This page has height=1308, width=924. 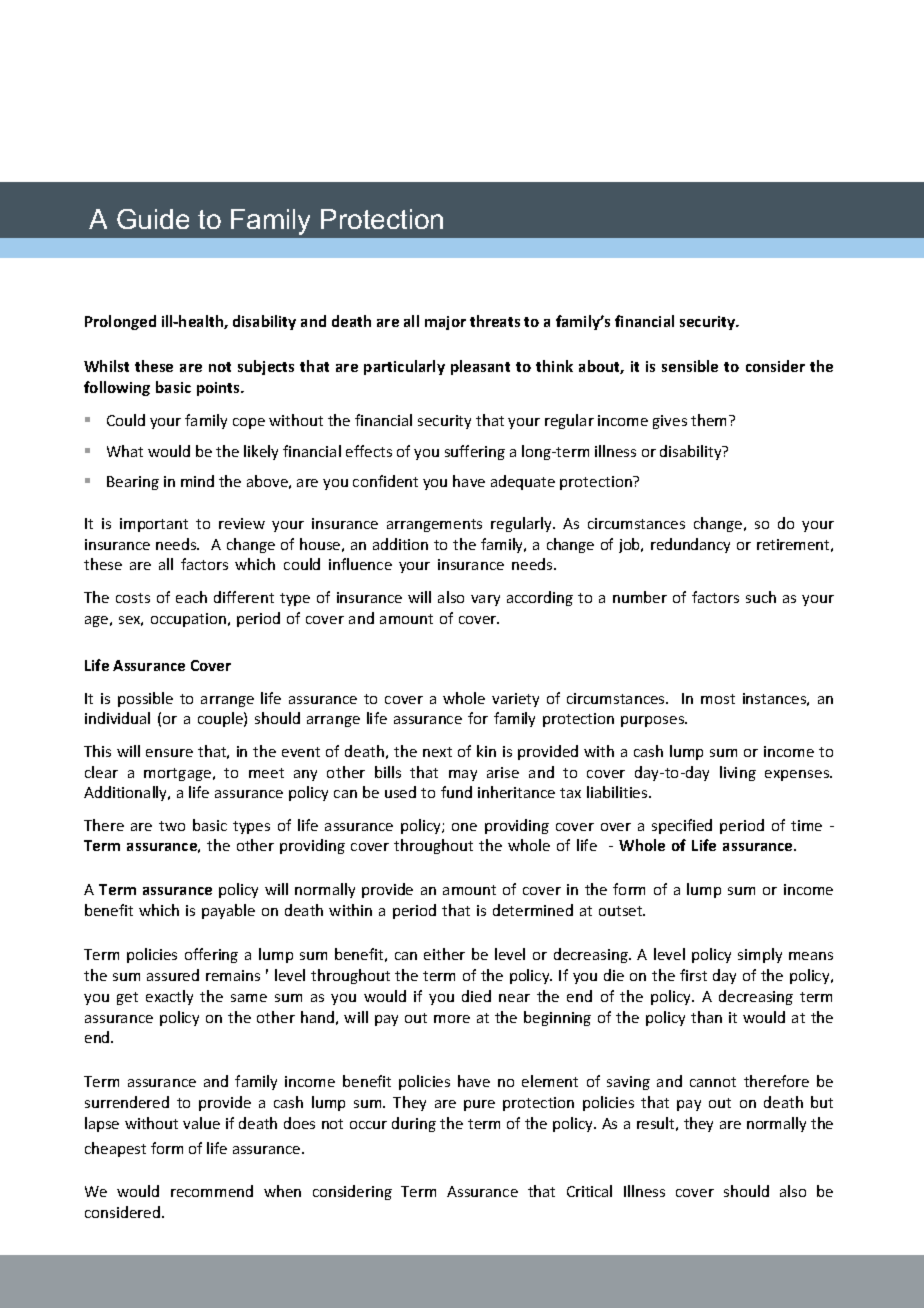 What do you see at coordinates (153, 219) in the page?
I see `Guide` at bounding box center [153, 219].
